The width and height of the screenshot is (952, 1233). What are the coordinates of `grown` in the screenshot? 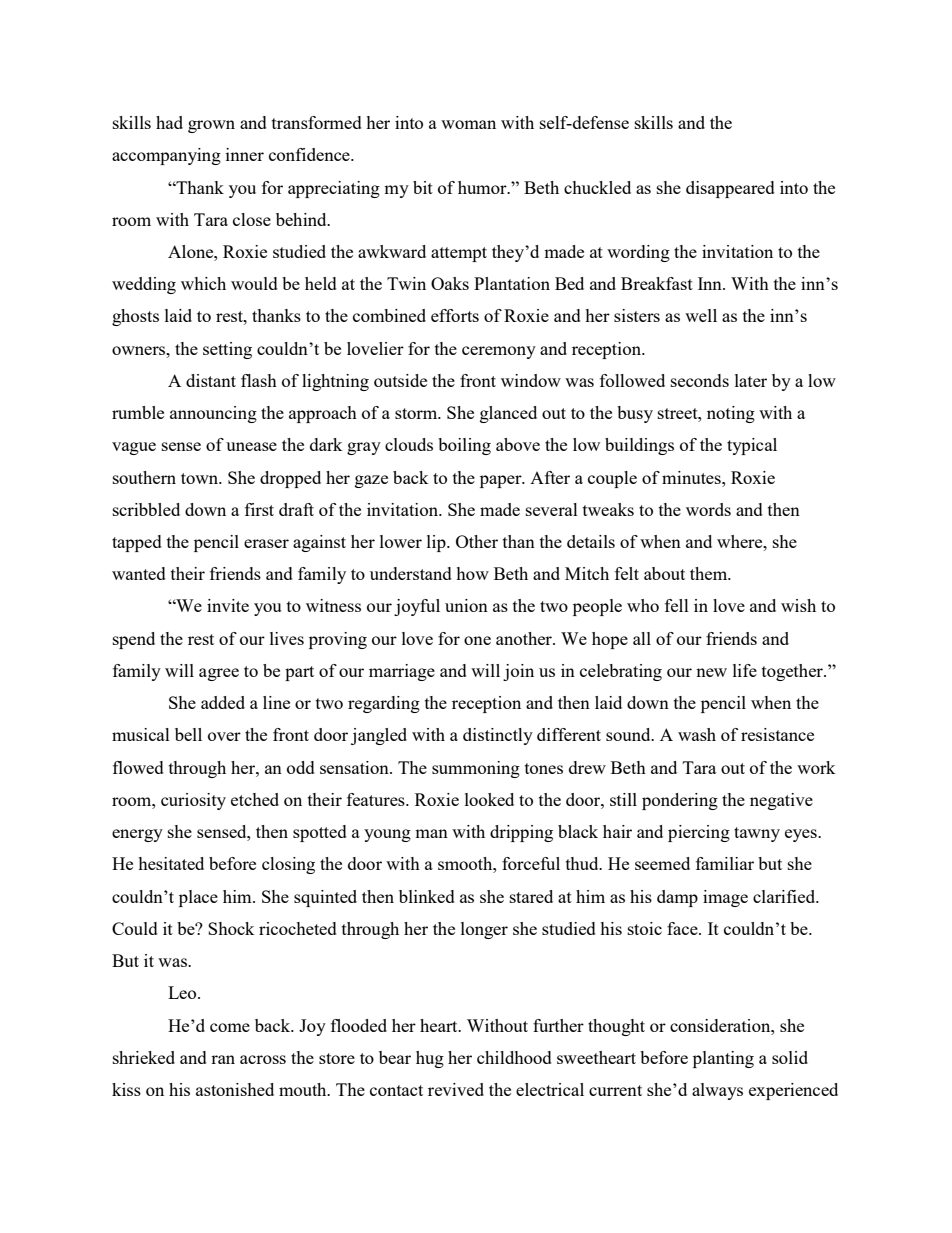 It's located at (211, 126).
